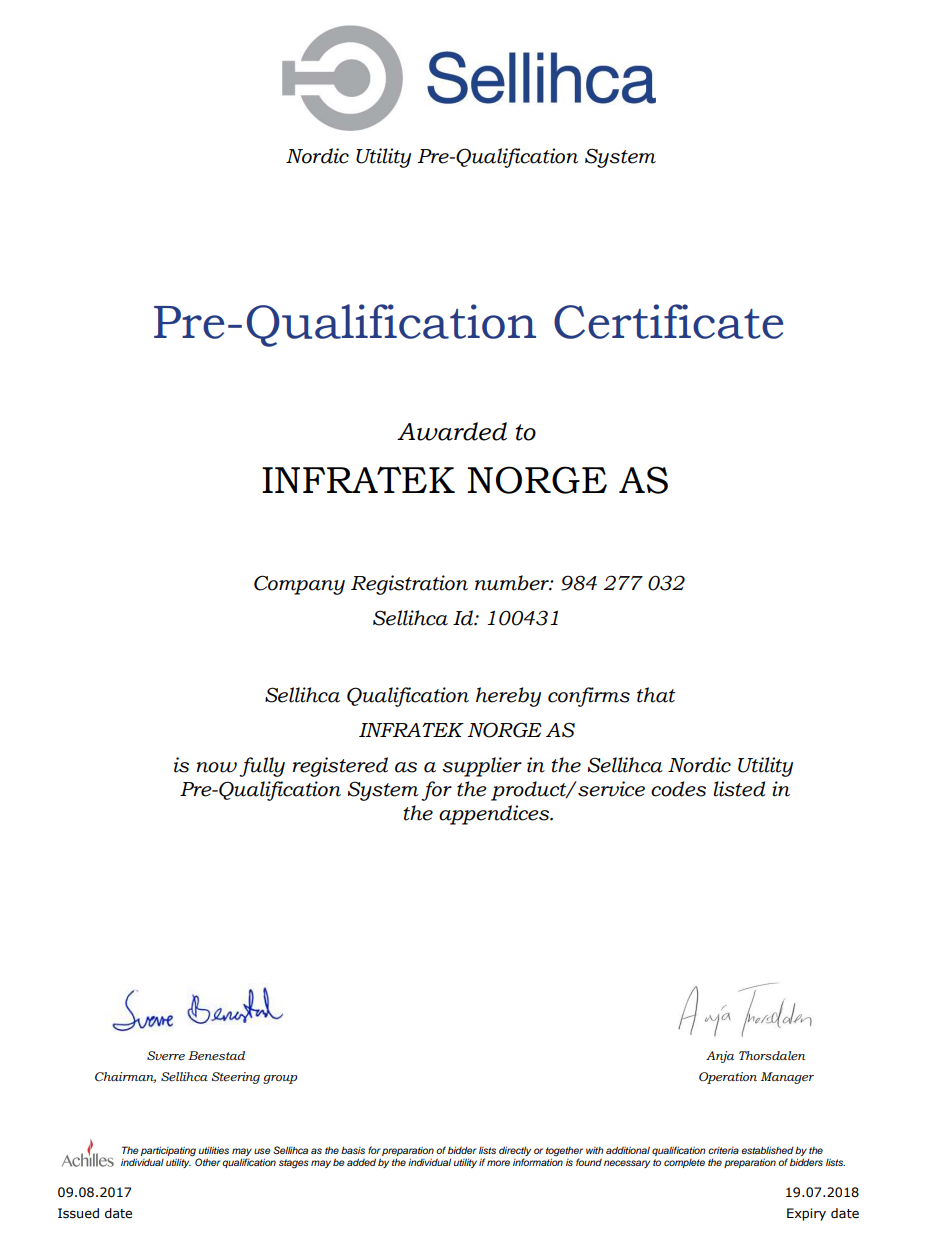  I want to click on complete, so click(684, 1163).
